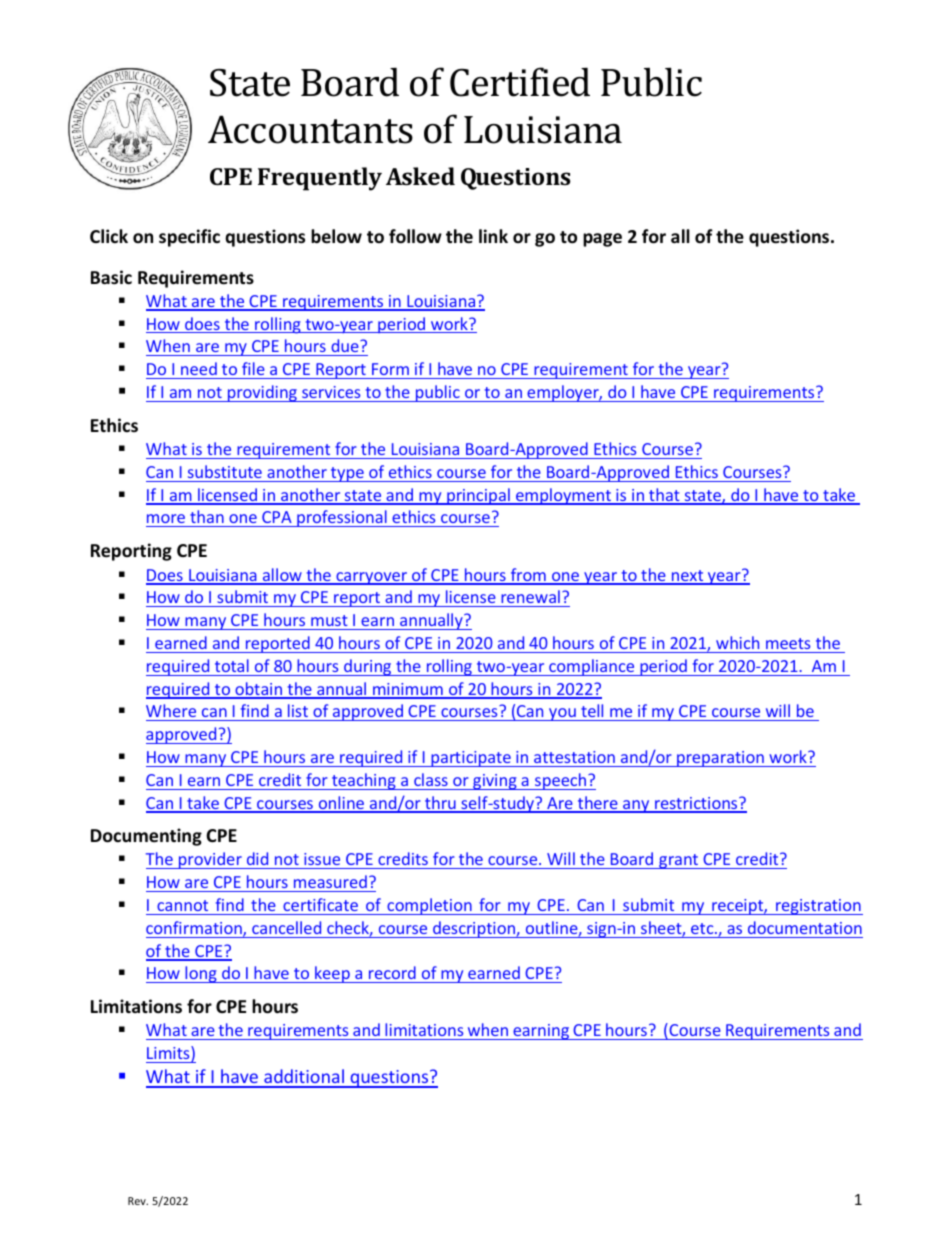 The image size is (952, 1233). I want to click on Certified, so click(520, 82).
